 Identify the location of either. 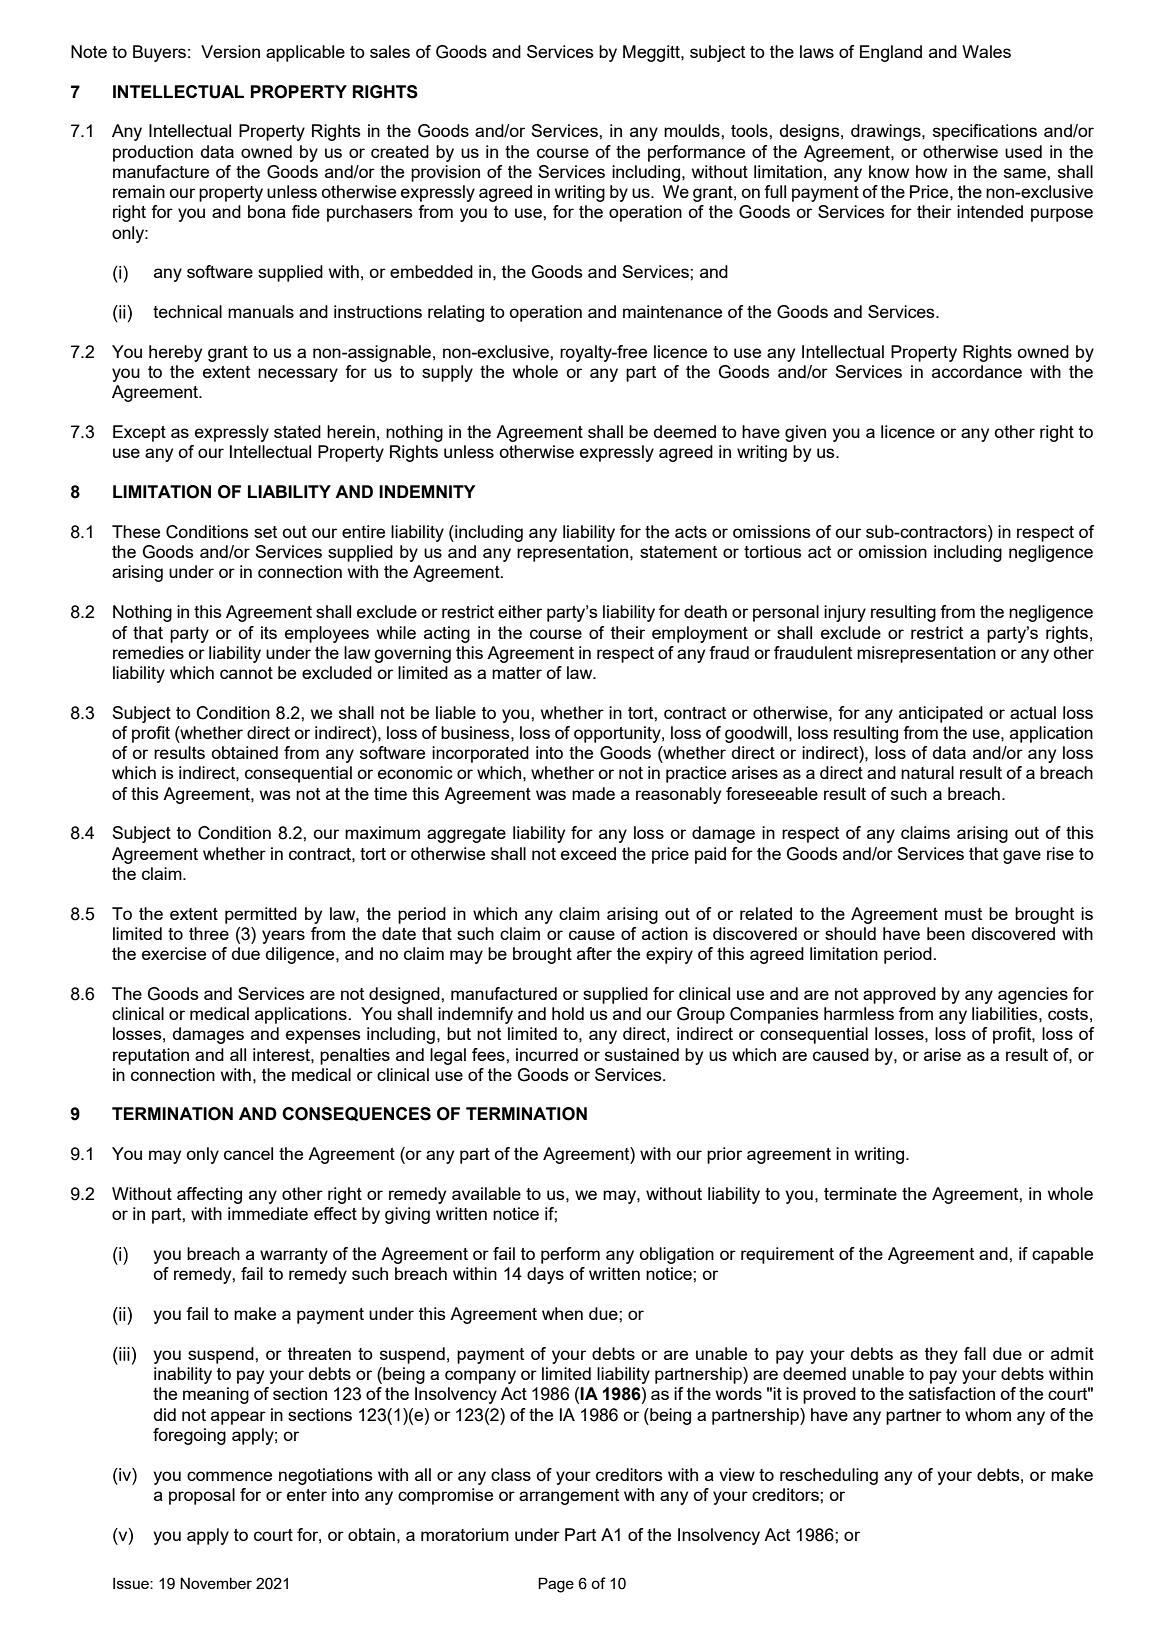
(520, 611).
